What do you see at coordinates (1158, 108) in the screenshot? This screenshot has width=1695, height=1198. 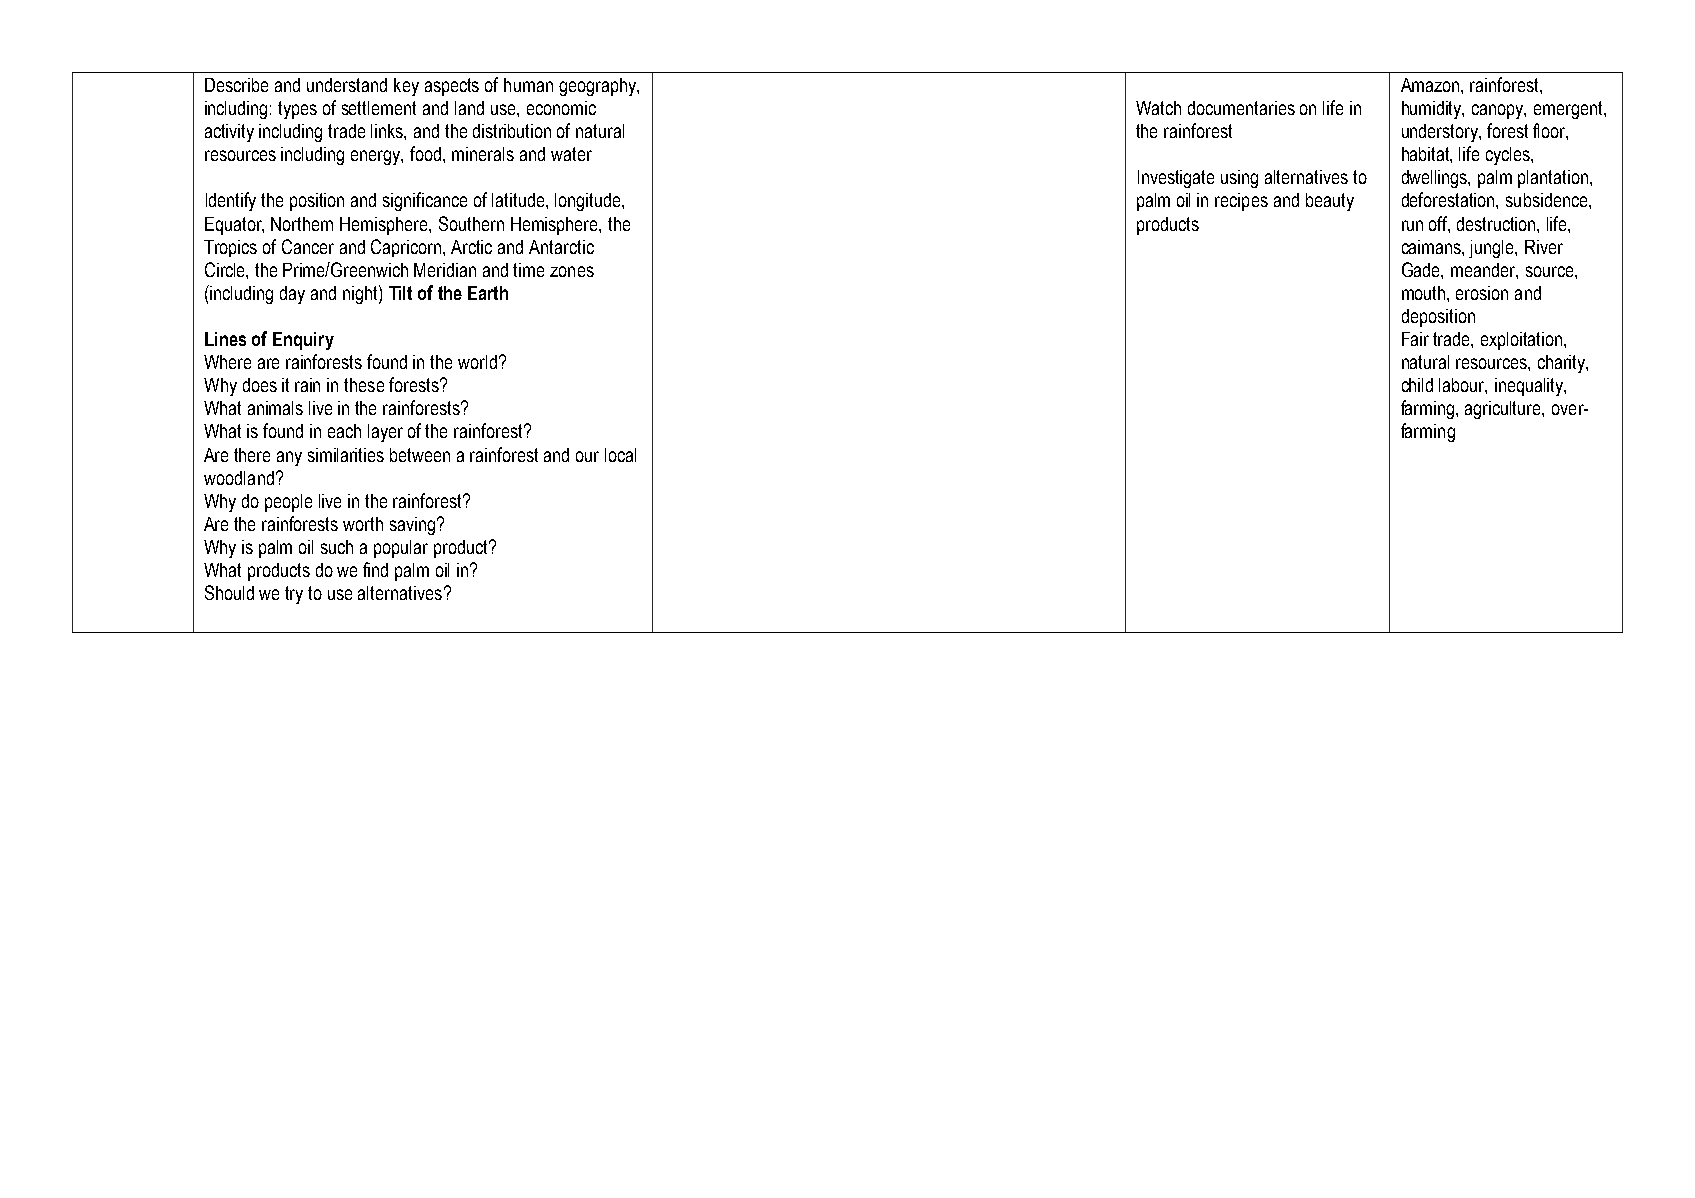 I see `Watch` at bounding box center [1158, 108].
